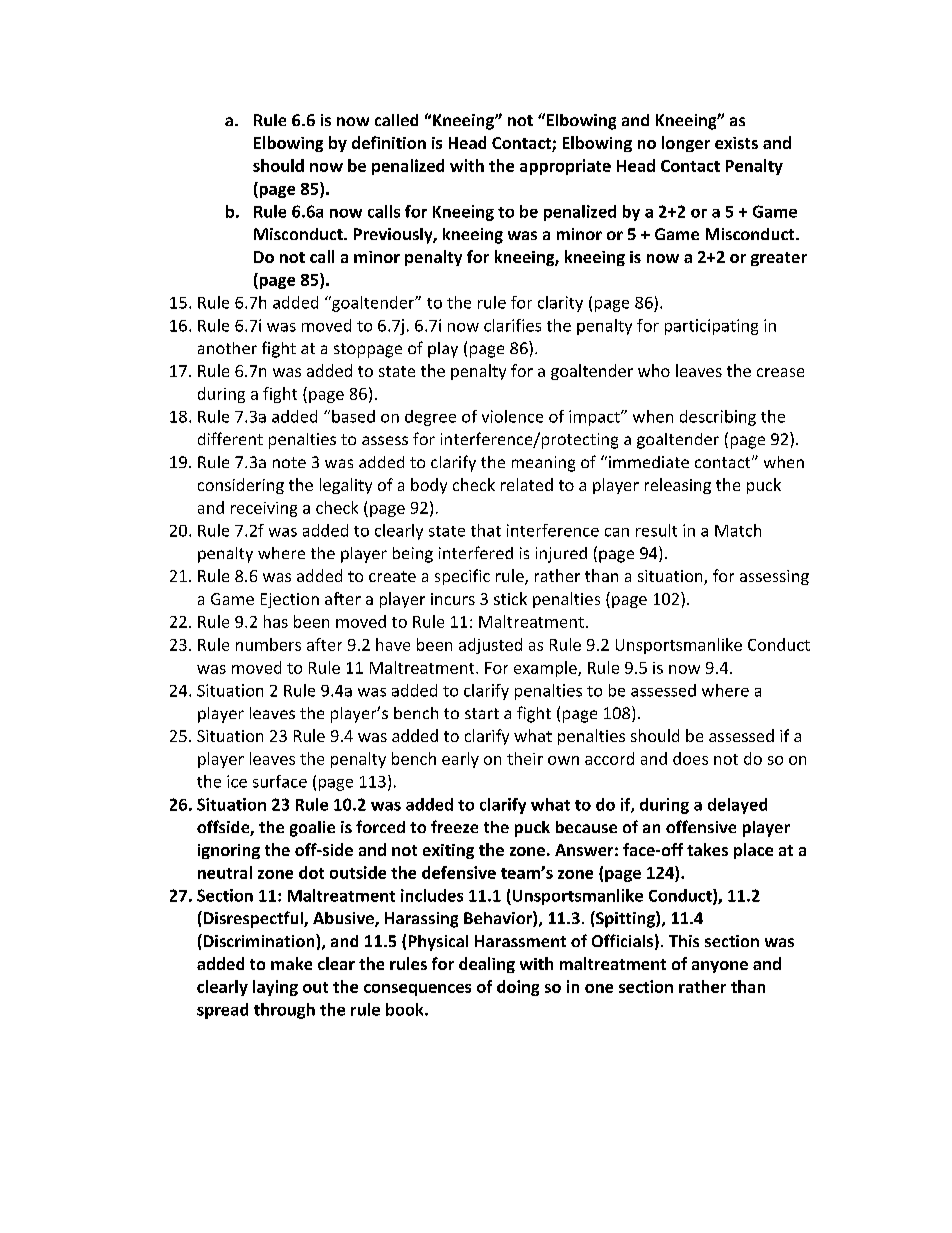 This image has width=952, height=1233. Describe the element at coordinates (690, 758) in the image. I see `does` at that location.
